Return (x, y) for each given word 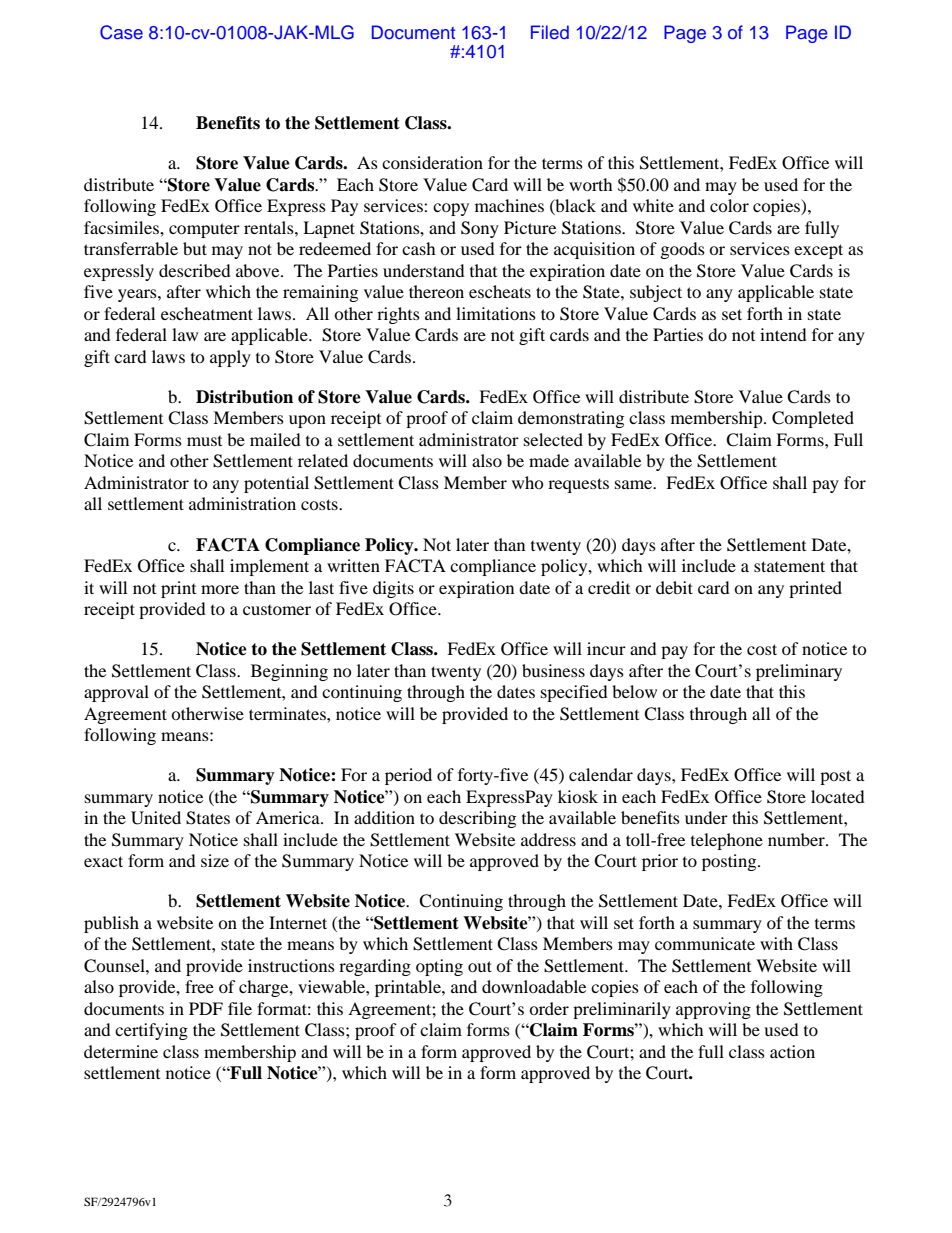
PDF (206, 1008)
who (528, 482)
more (220, 589)
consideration (432, 162)
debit (674, 587)
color (729, 205)
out (480, 966)
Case (121, 32)
